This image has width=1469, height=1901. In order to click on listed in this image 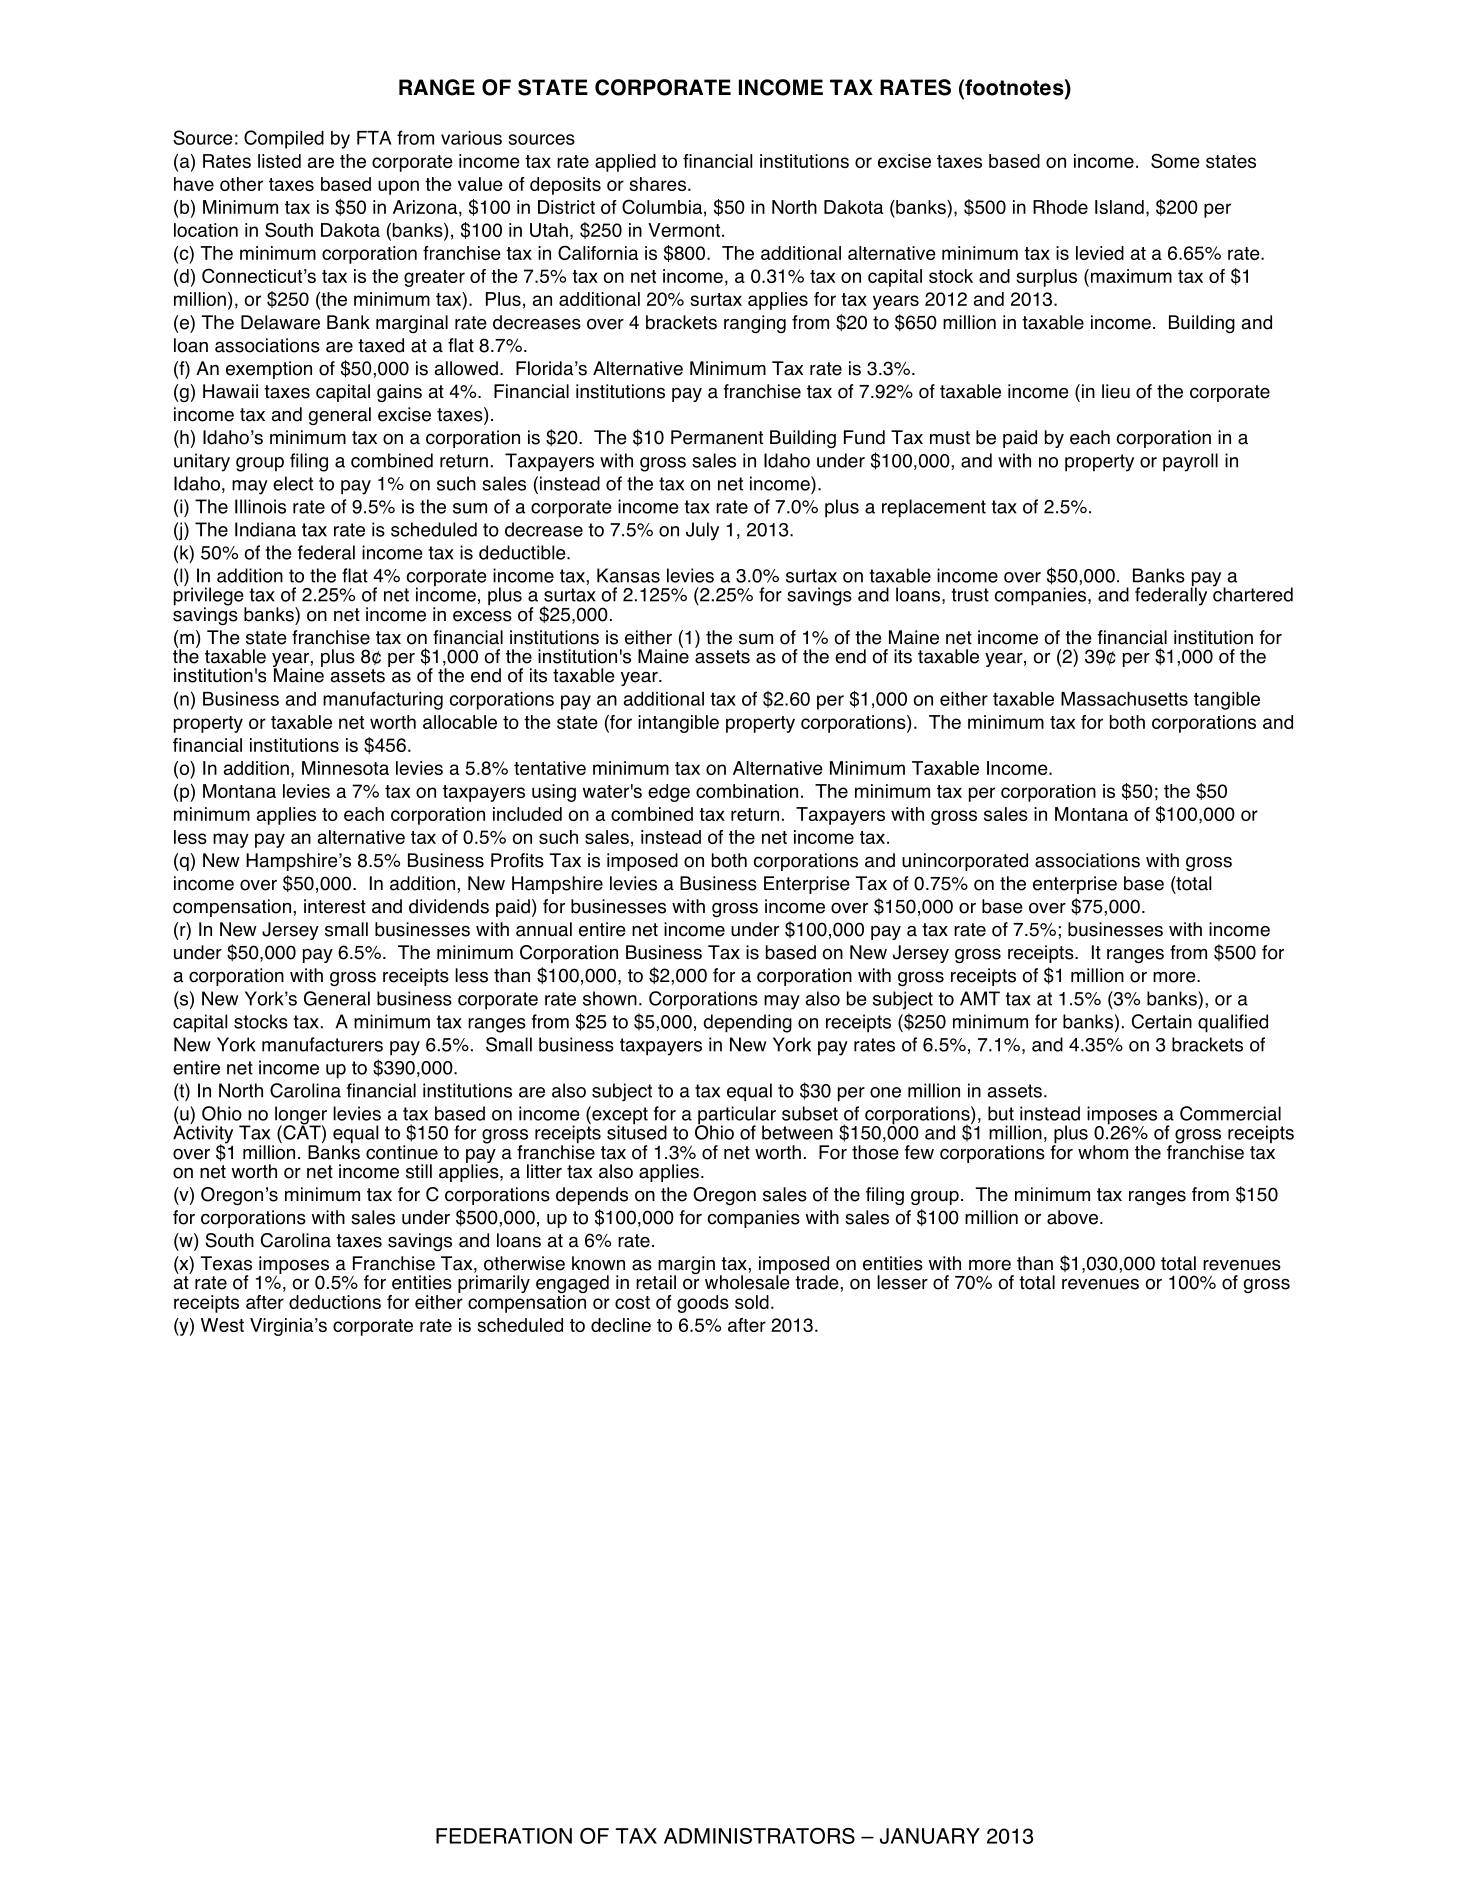, I will do `click(279, 161)`.
